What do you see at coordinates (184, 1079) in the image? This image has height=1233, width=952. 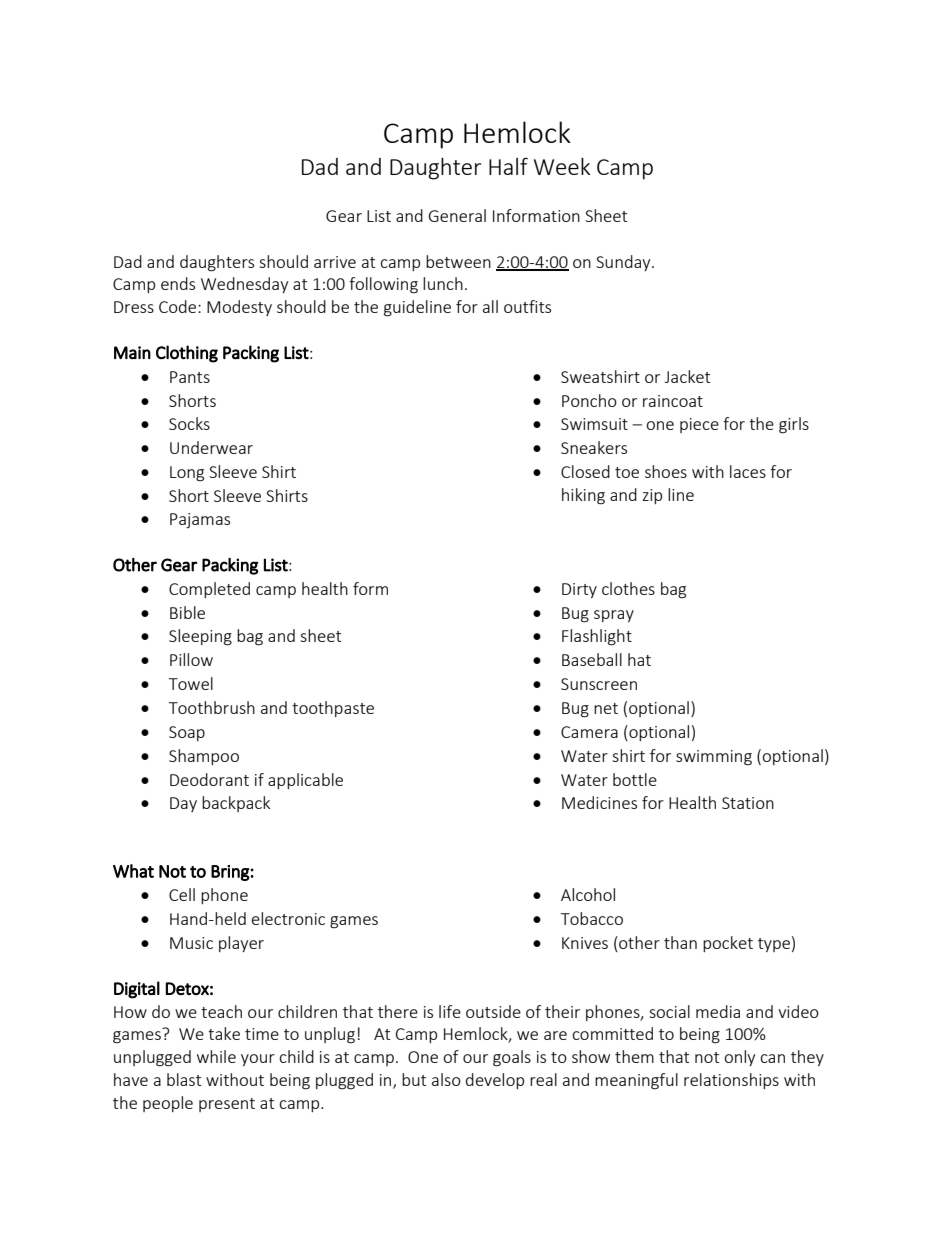 I see `blast` at bounding box center [184, 1079].
